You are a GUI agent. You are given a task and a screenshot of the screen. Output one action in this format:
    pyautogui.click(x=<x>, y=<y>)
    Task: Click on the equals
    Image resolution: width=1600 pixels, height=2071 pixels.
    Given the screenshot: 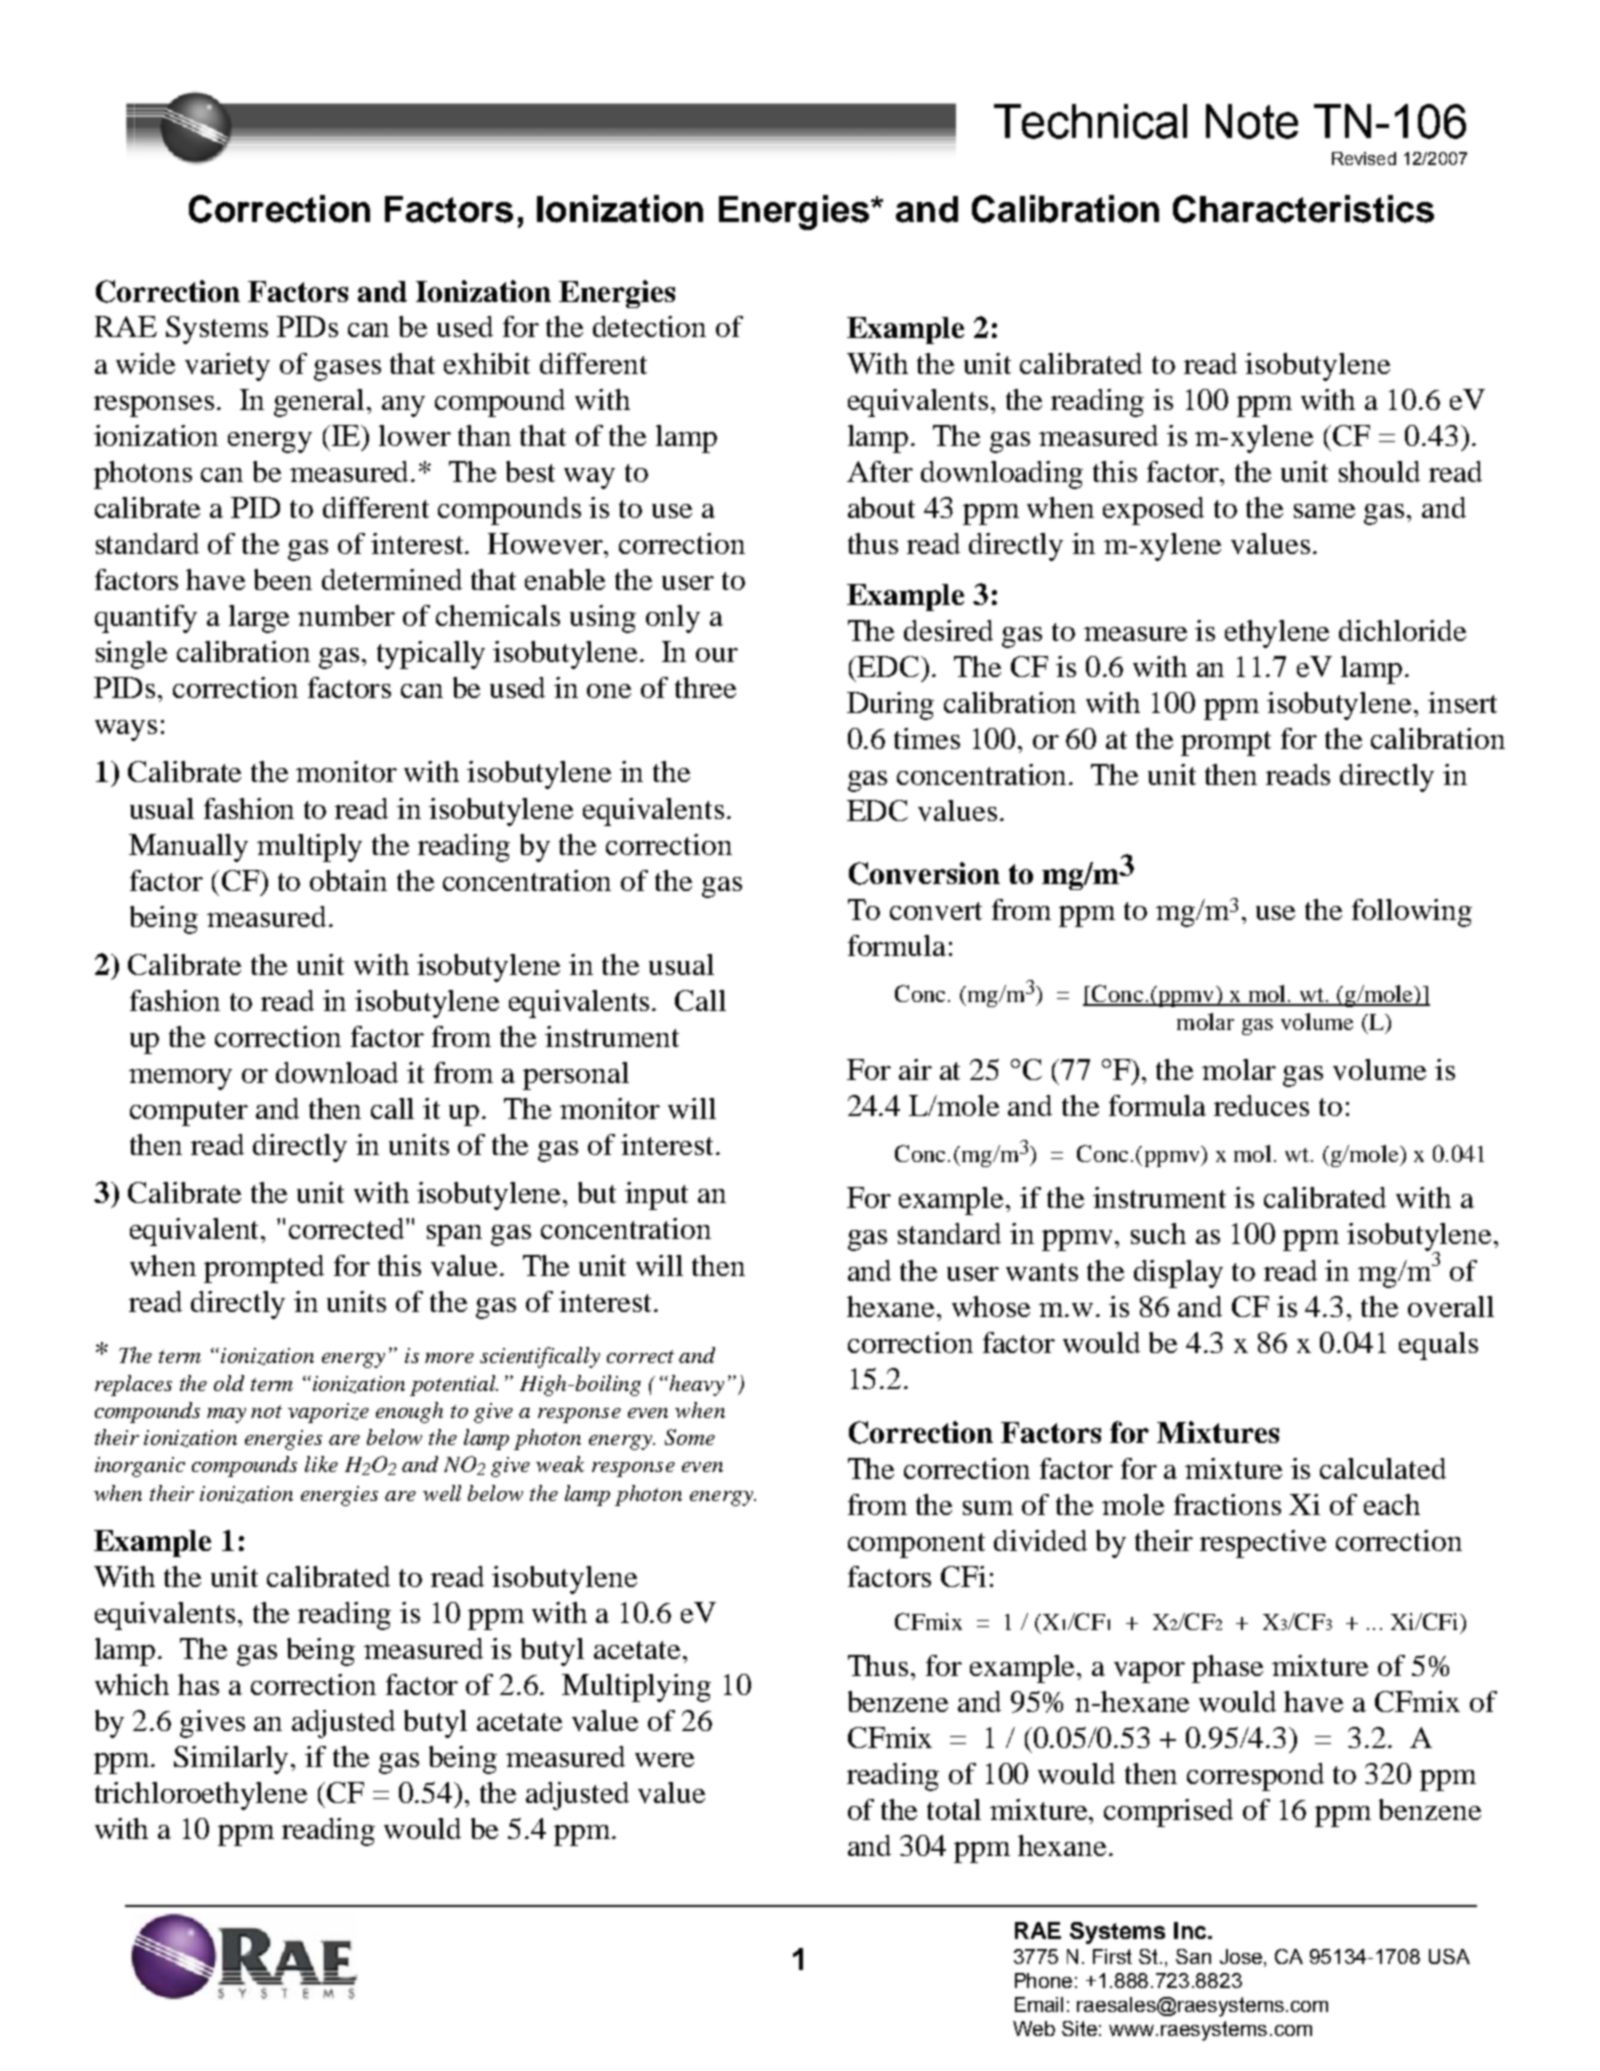 What is the action you would take?
    pyautogui.click(x=1438, y=1346)
